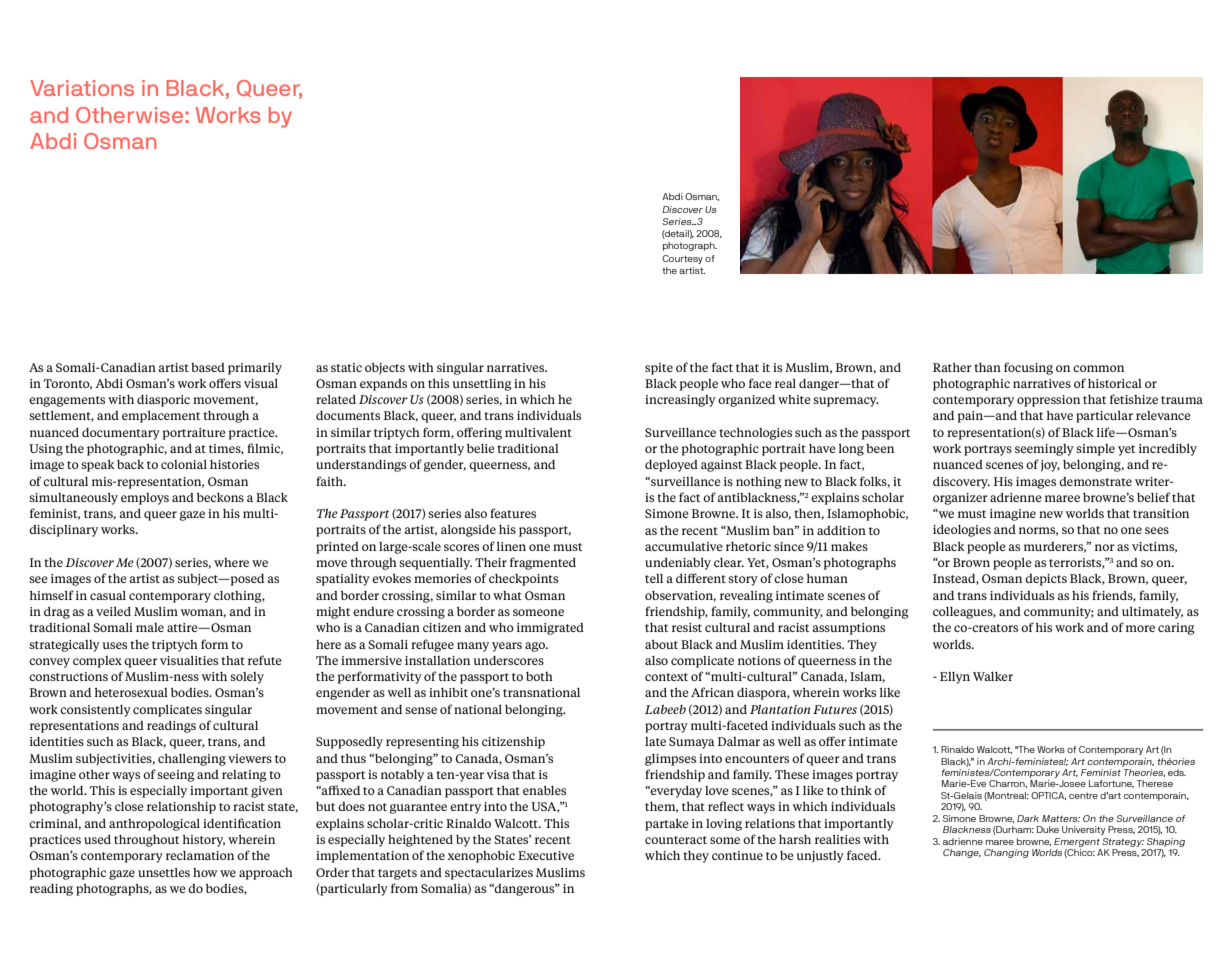 This screenshot has height=968, width=1232. I want to click on than, so click(987, 367).
